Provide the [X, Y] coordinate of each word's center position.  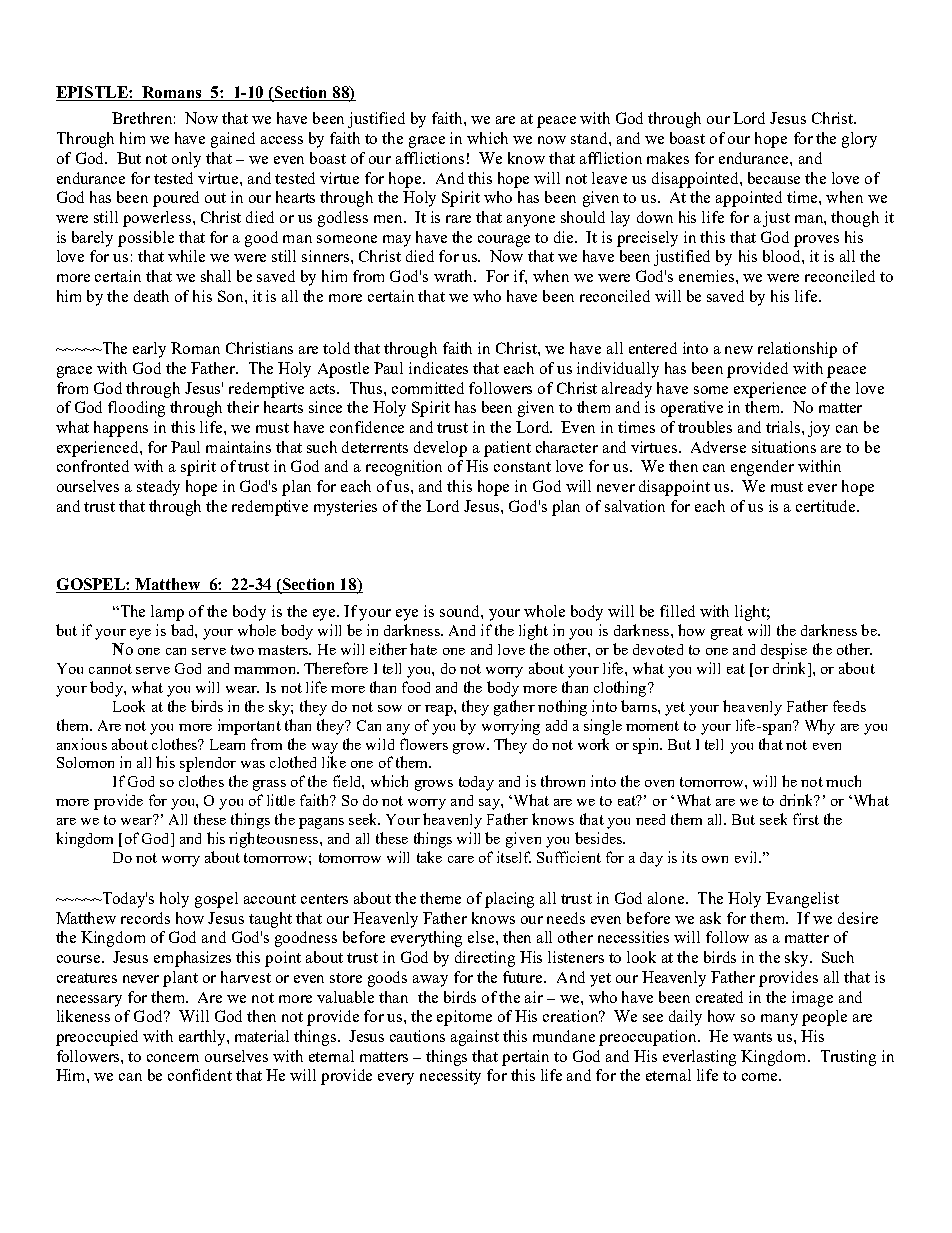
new [739, 350]
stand [590, 138]
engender [762, 468]
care [461, 859]
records [145, 918]
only [186, 160]
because [774, 178]
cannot [110, 669]
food [416, 687]
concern [173, 1058]
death [151, 296]
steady [158, 488]
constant [522, 467]
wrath [454, 276]
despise [784, 651]
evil [747, 857]
